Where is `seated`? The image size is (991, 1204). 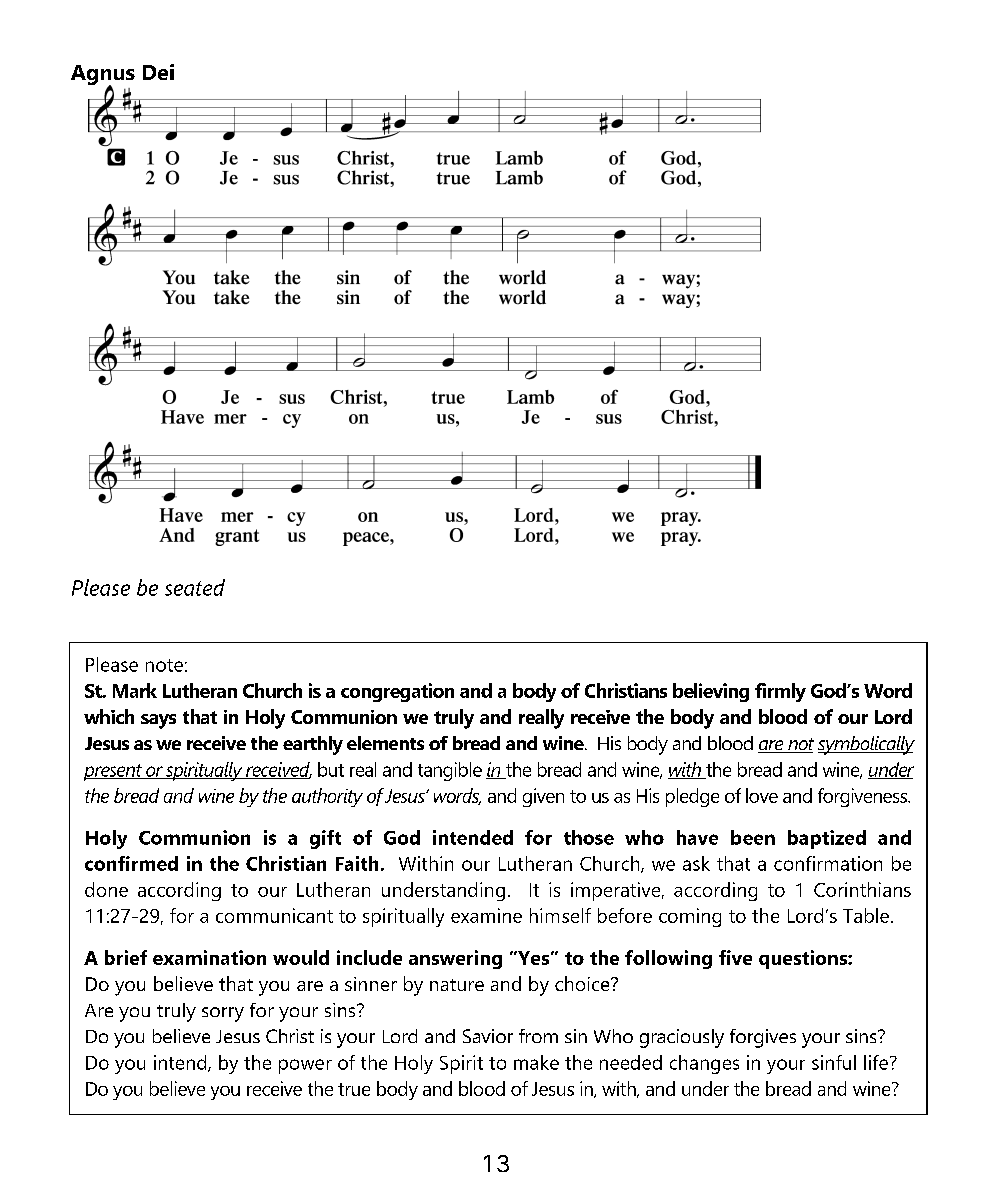 seated is located at coordinates (195, 587).
